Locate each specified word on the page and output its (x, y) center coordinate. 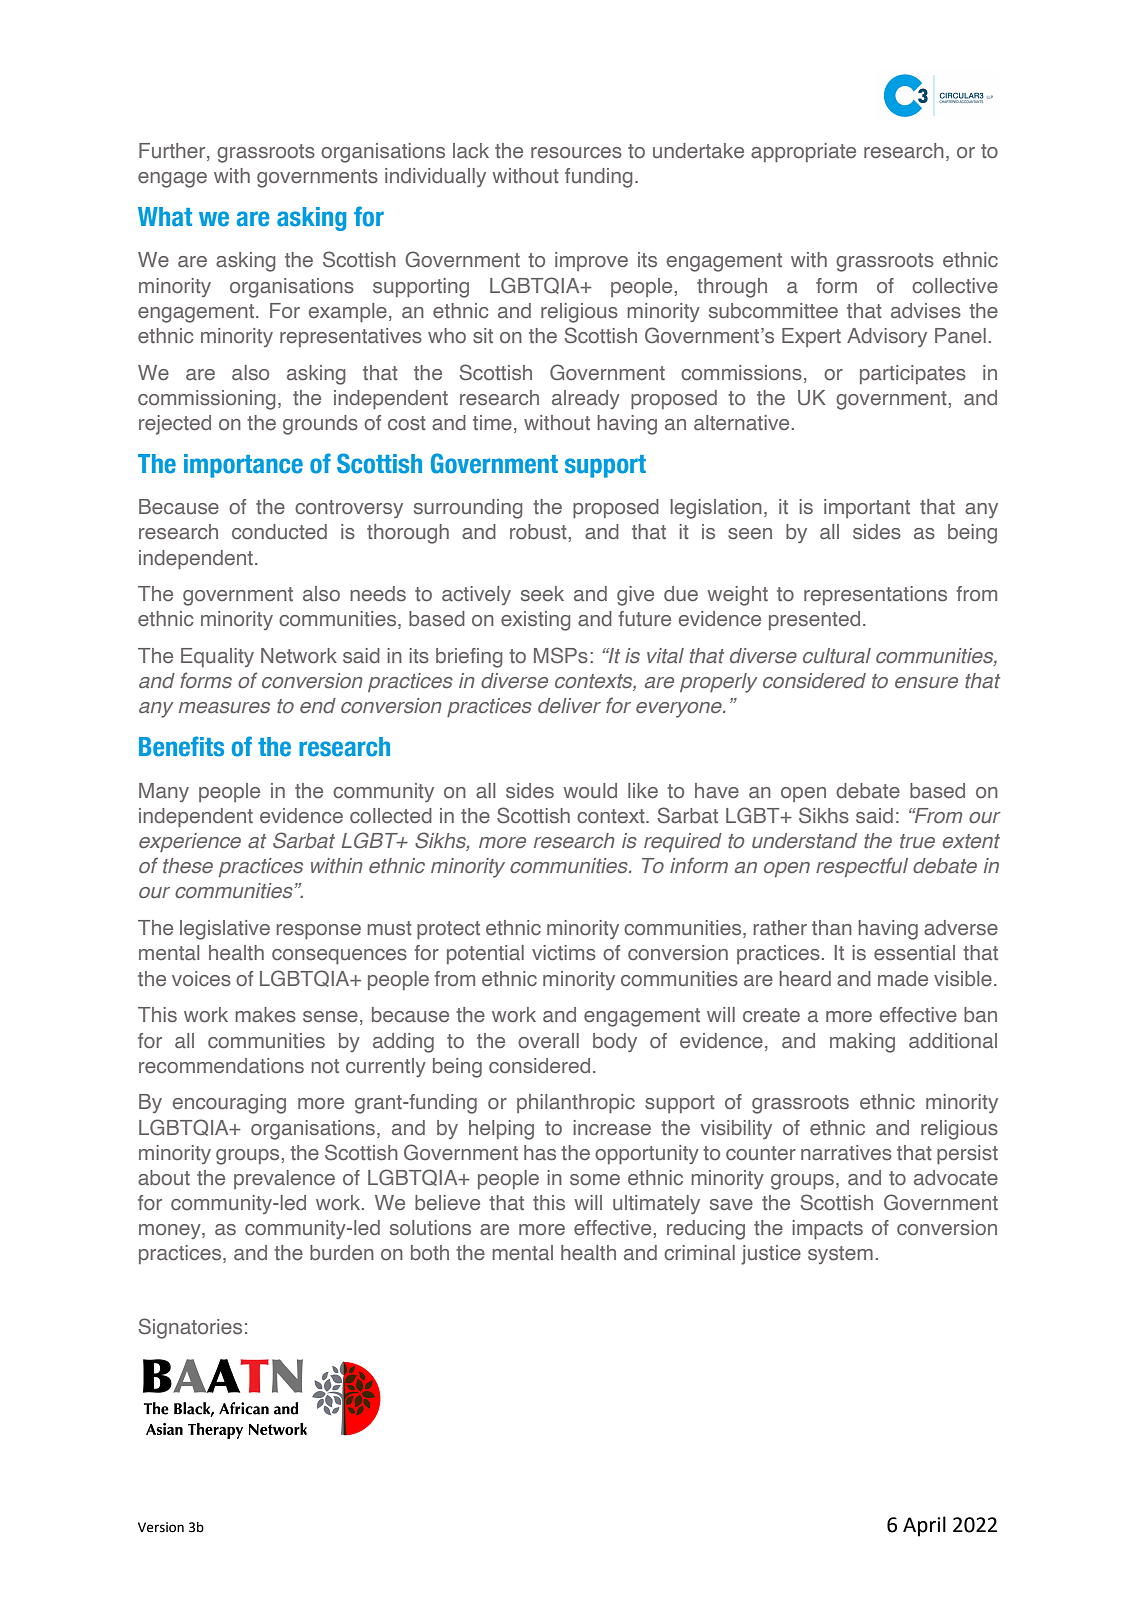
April (924, 1526)
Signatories (190, 1328)
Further (173, 152)
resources (576, 153)
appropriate (803, 152)
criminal (699, 1252)
